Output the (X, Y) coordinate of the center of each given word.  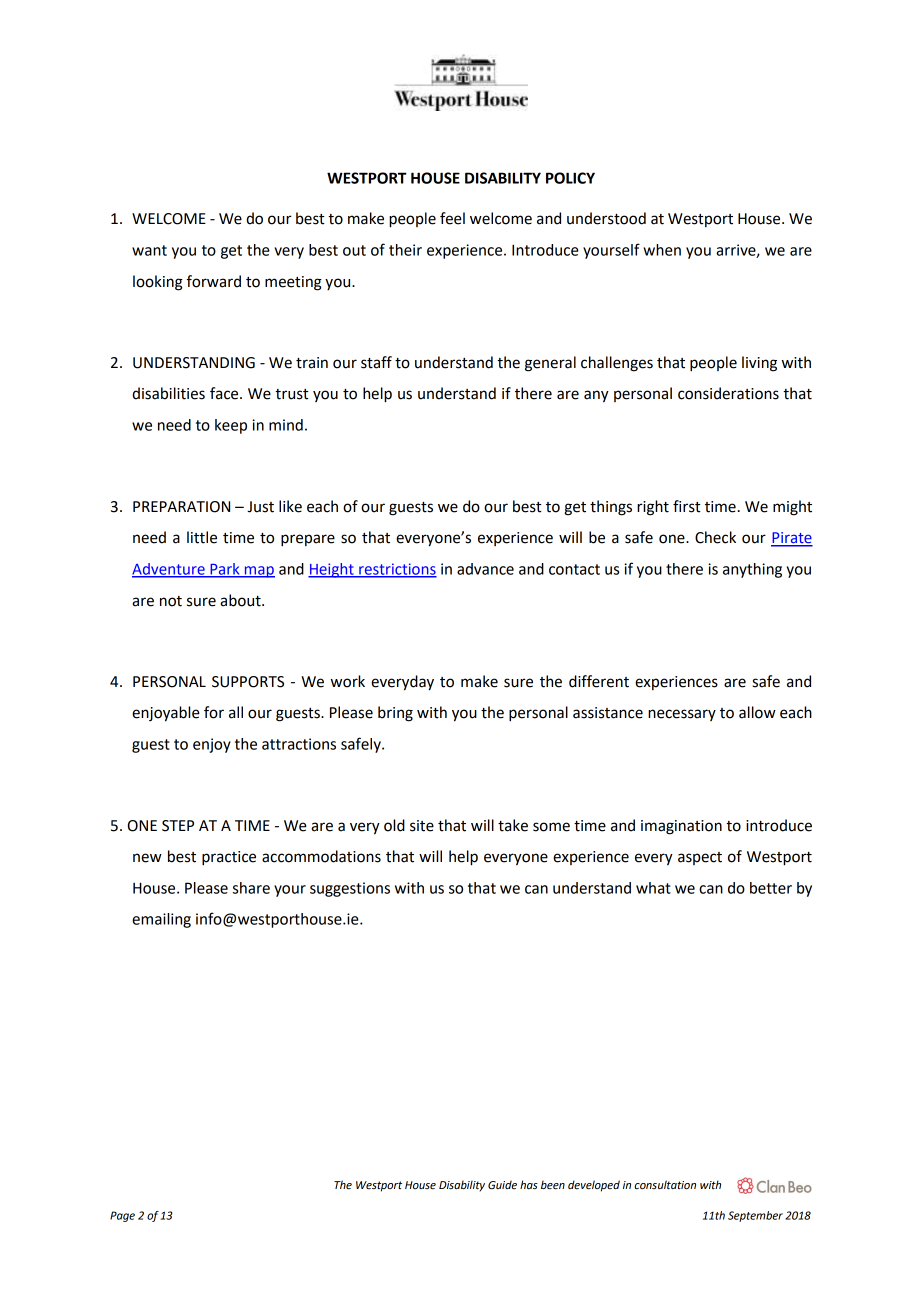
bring (395, 714)
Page (122, 1216)
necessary (682, 715)
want (149, 250)
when (662, 250)
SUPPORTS (248, 682)
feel (452, 218)
